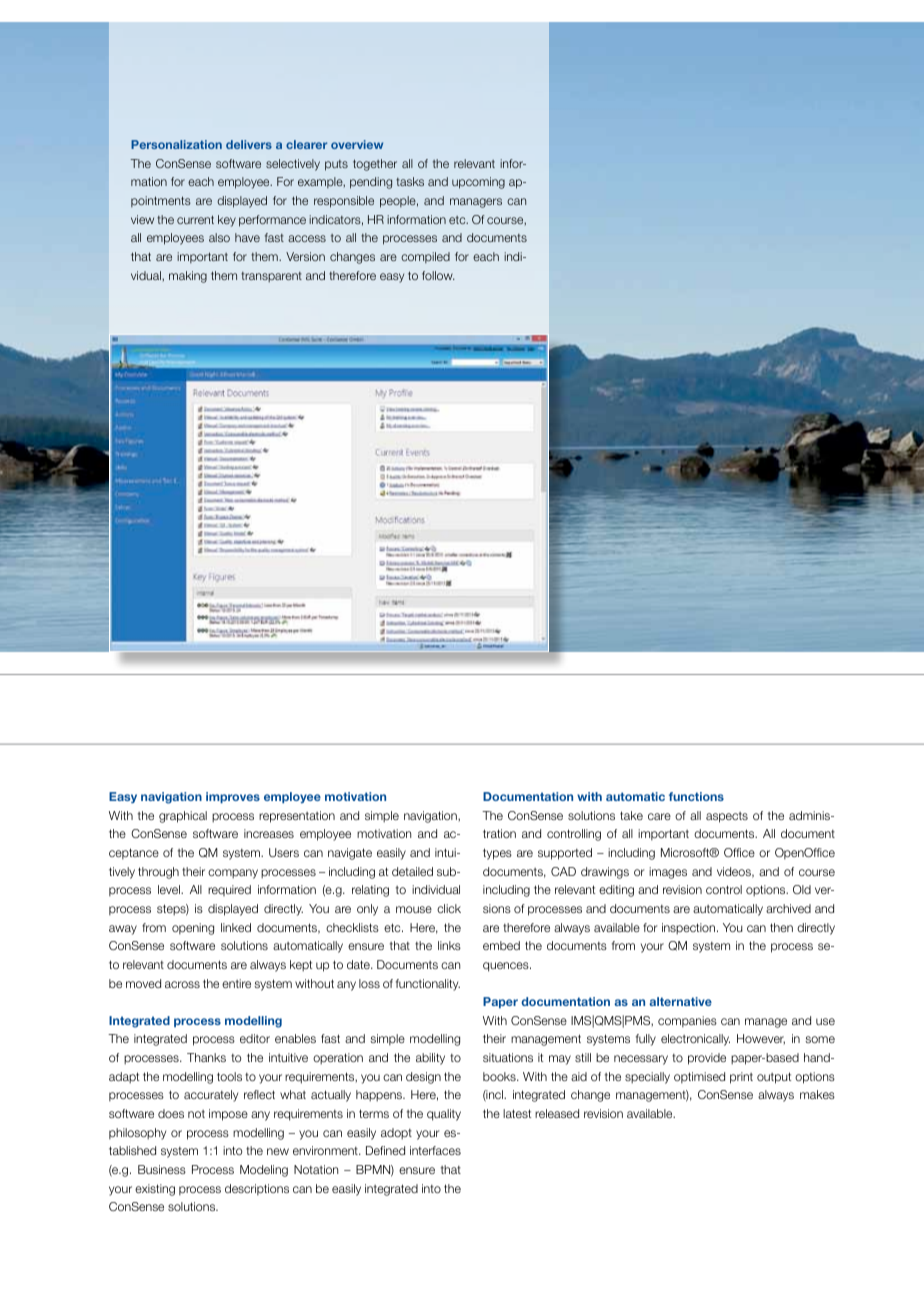 The height and width of the page is (1308, 924). I want to click on tasks, so click(410, 181).
